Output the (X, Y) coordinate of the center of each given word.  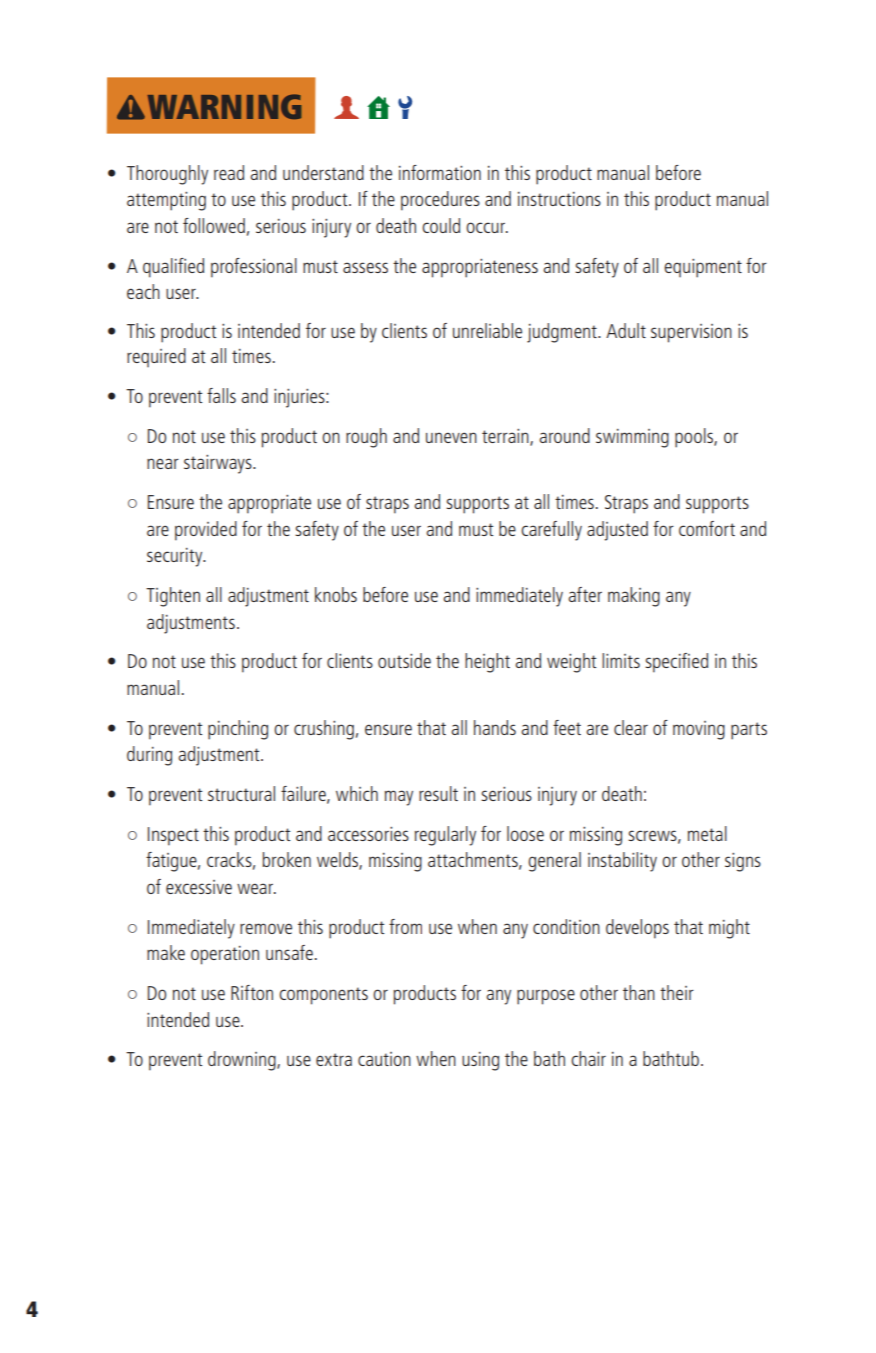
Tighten (173, 597)
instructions (559, 199)
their (677, 992)
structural (241, 793)
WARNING (224, 106)
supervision (691, 333)
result (438, 793)
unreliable (487, 330)
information (440, 172)
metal (707, 833)
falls (221, 395)
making (634, 597)
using (480, 1061)
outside (404, 660)
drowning (243, 1061)
